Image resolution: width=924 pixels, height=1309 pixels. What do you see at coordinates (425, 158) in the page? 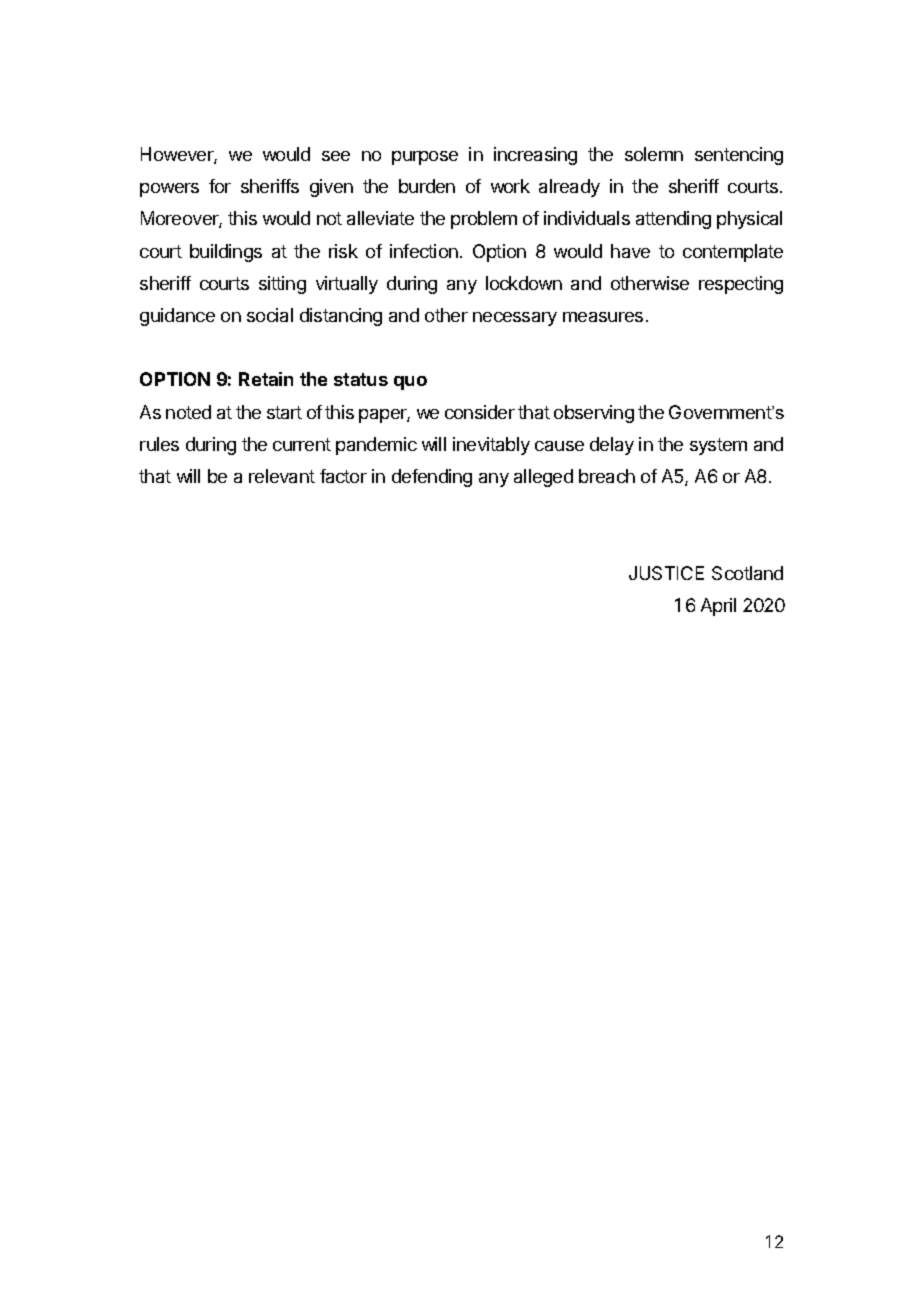
I see `purpose` at bounding box center [425, 158].
